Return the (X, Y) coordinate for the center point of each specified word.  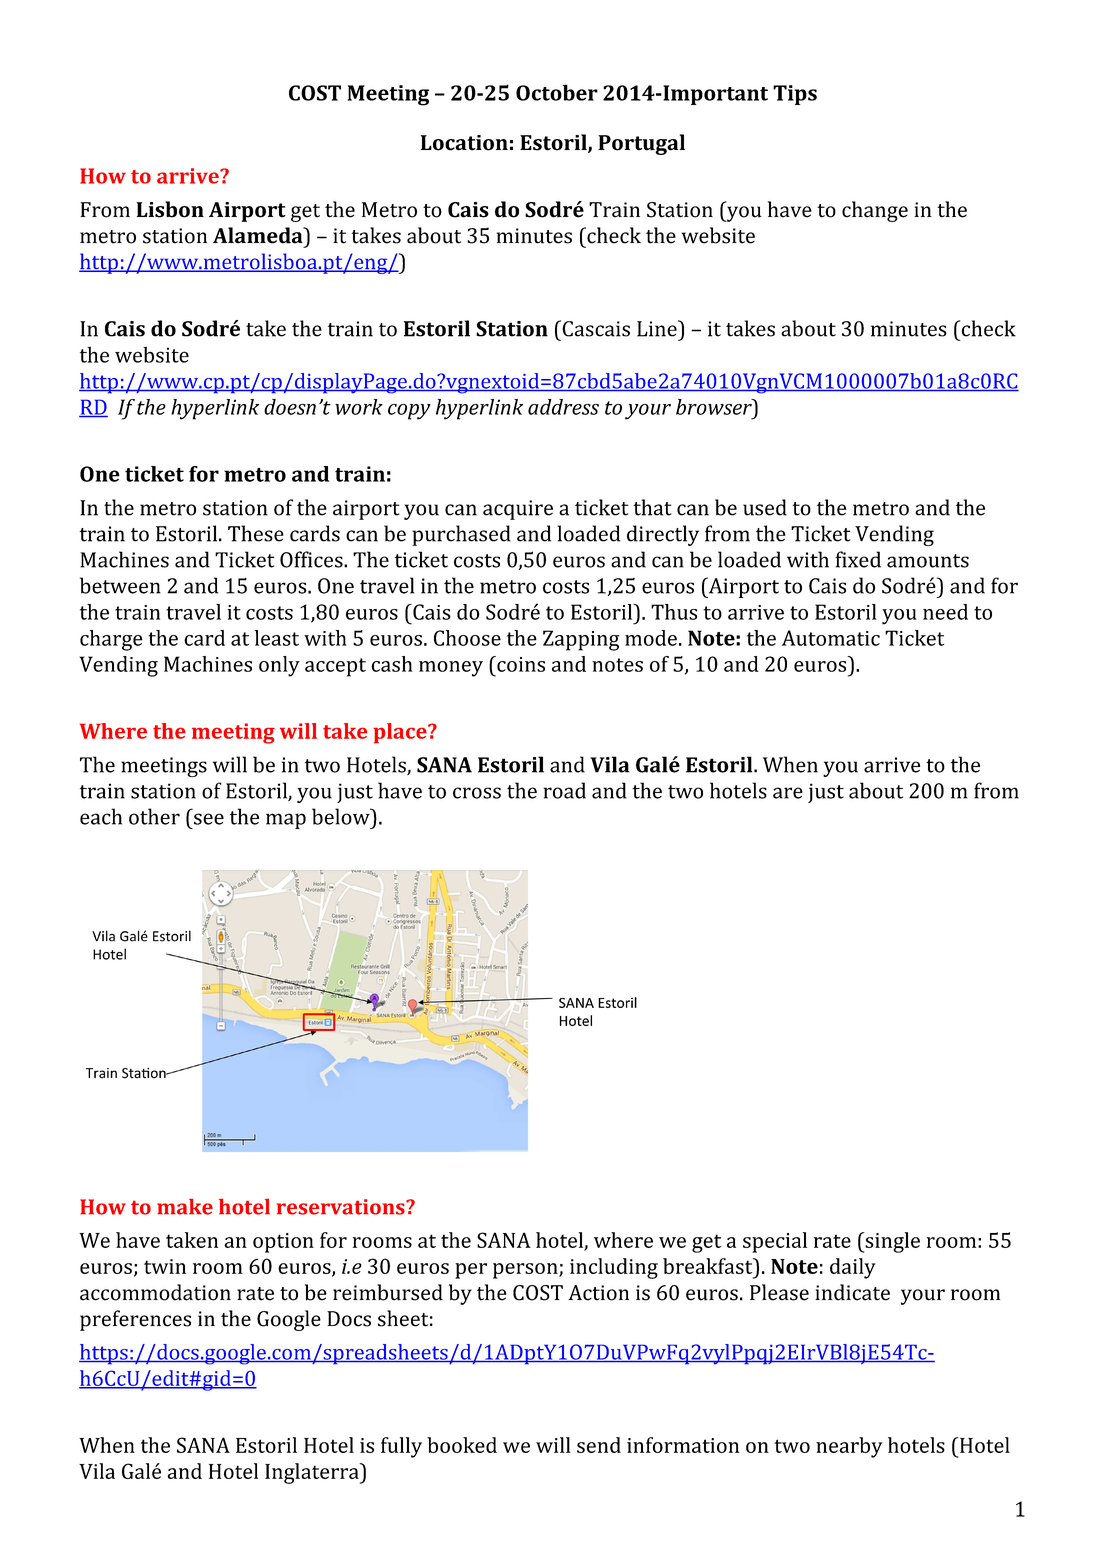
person (526, 1271)
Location (464, 143)
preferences (135, 1320)
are (788, 793)
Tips (795, 95)
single (891, 1242)
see (209, 819)
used (765, 507)
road (564, 790)
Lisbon (170, 209)
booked (462, 1445)
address (563, 407)
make (185, 1207)
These (256, 533)
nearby (849, 1447)
